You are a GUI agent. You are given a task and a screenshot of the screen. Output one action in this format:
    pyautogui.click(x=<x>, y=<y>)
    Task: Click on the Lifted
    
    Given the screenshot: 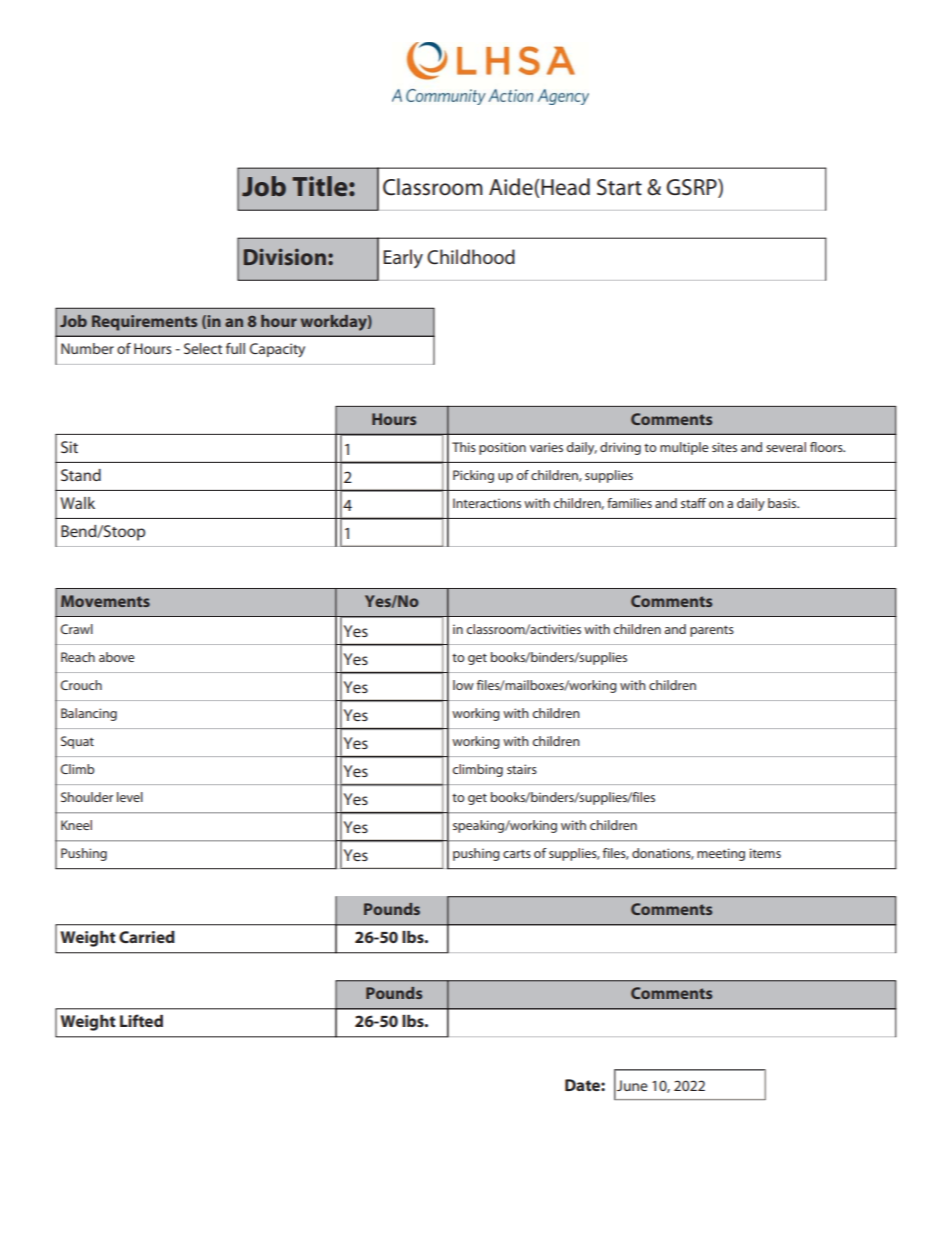 What is the action you would take?
    pyautogui.click(x=141, y=1020)
